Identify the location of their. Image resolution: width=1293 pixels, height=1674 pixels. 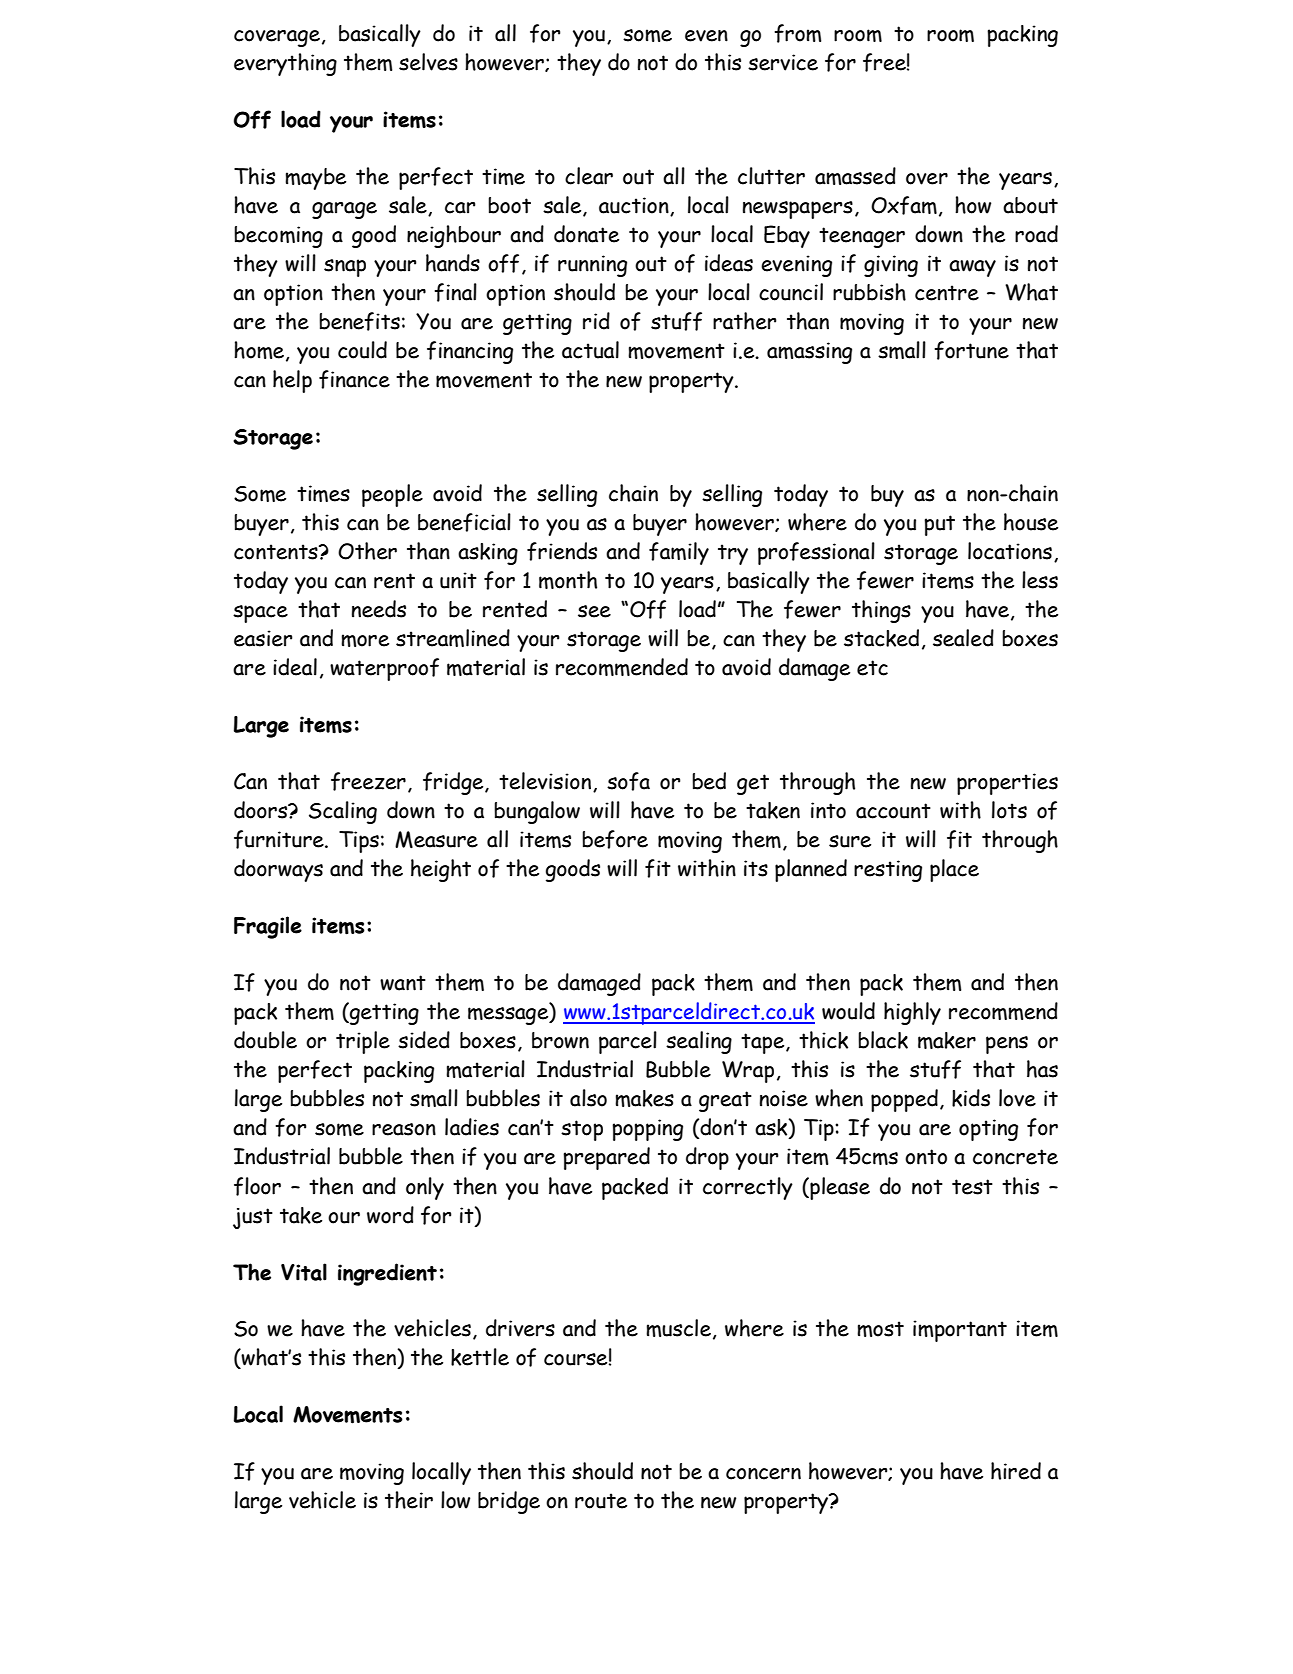
(409, 1500).
